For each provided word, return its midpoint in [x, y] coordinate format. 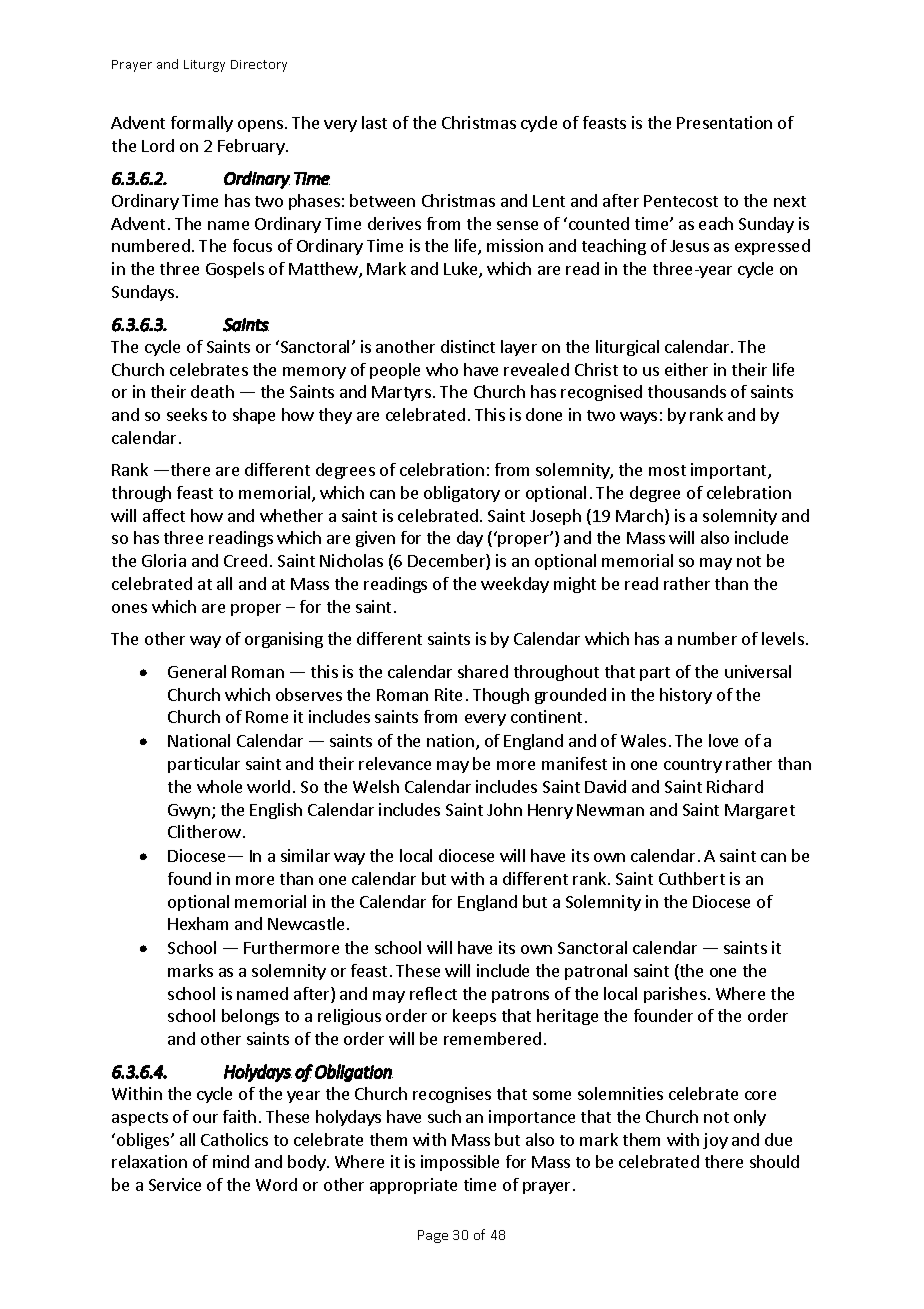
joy [715, 1141]
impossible [460, 1163]
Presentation [724, 122]
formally [202, 124]
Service [175, 1184]
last [374, 122]
